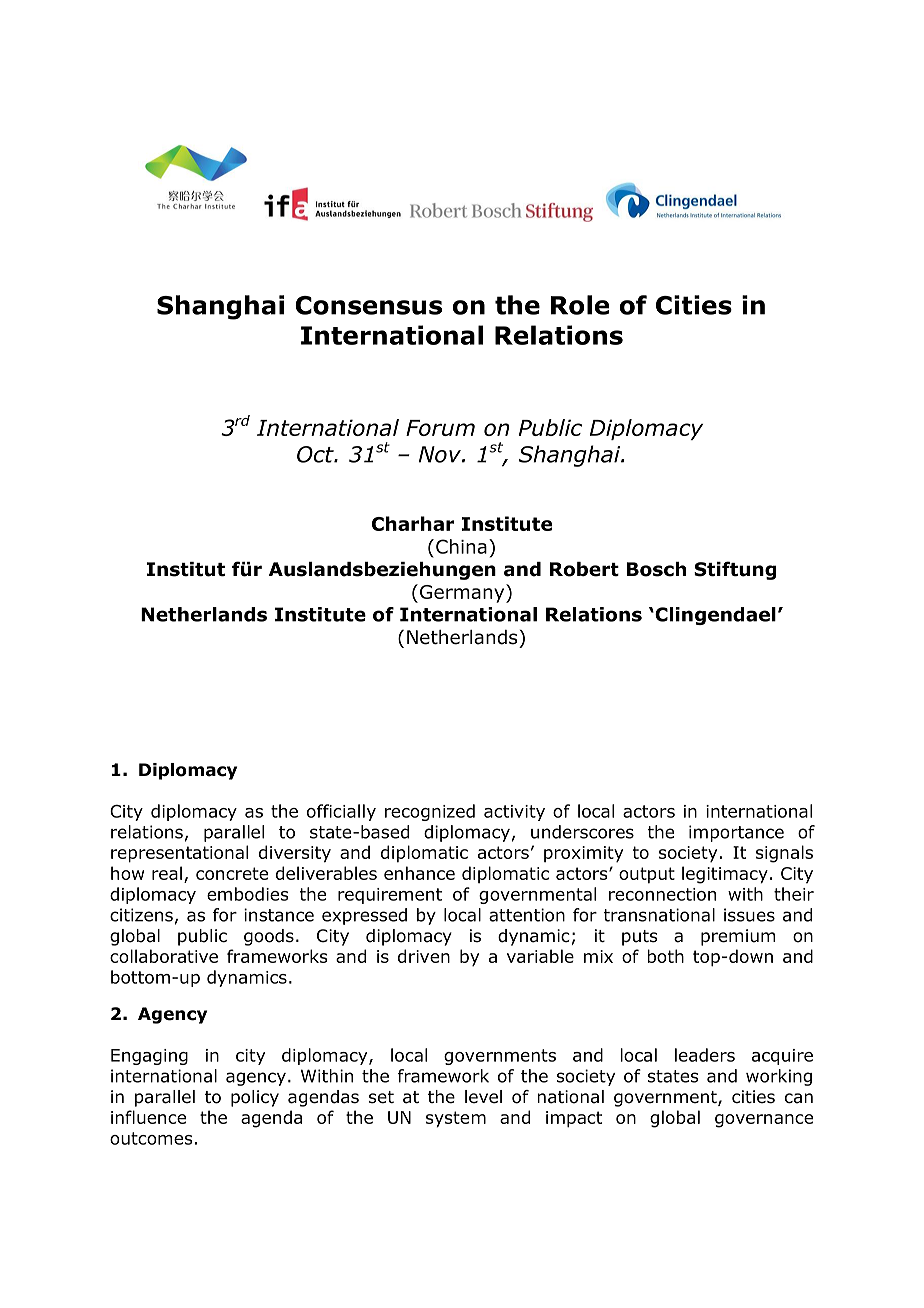 This image has height=1308, width=924. I want to click on governance, so click(764, 1121).
